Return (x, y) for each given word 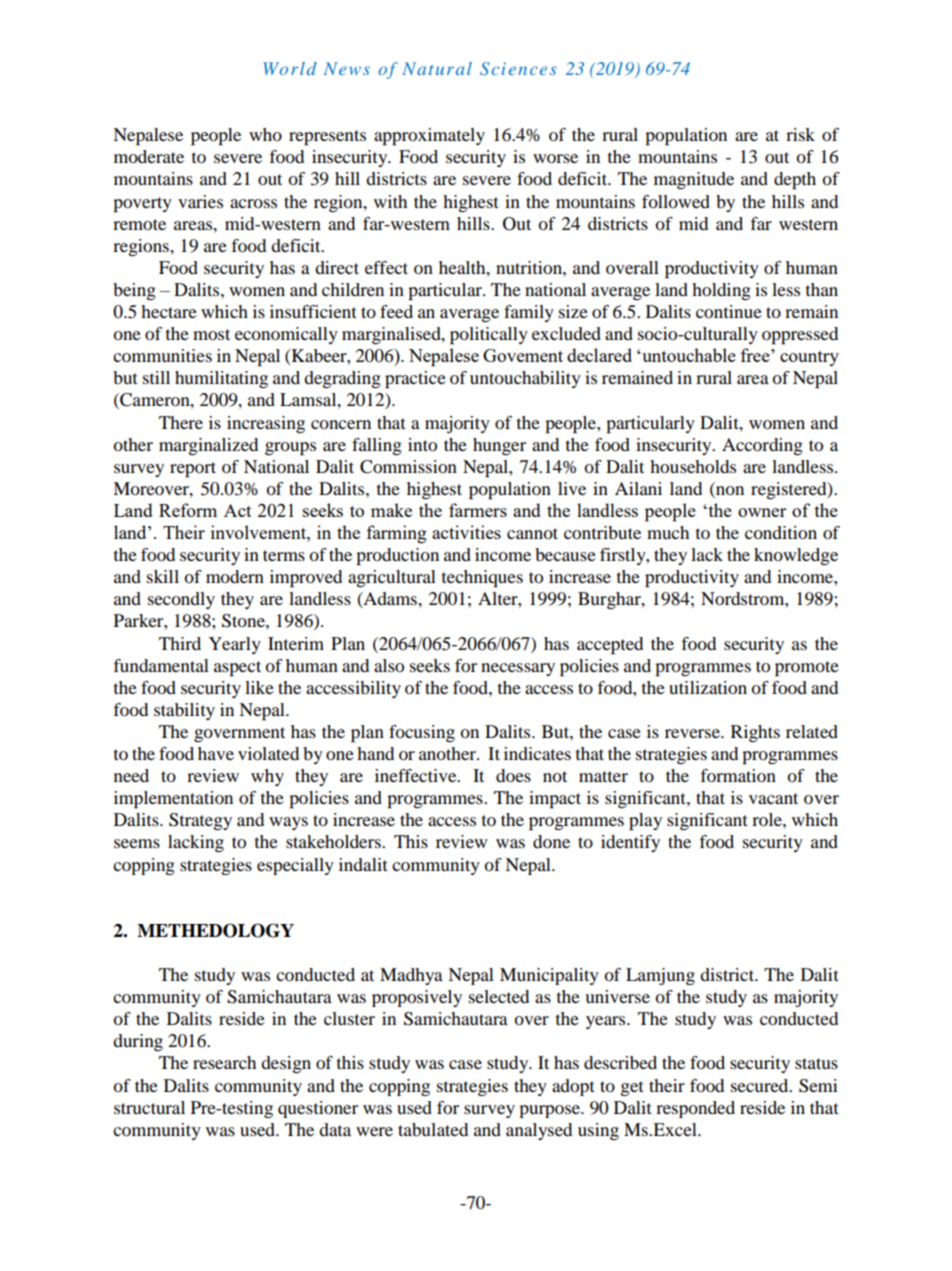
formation (738, 775)
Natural (437, 68)
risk (800, 134)
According (762, 446)
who (265, 134)
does (513, 775)
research (224, 1062)
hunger (499, 446)
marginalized (208, 446)
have (216, 753)
